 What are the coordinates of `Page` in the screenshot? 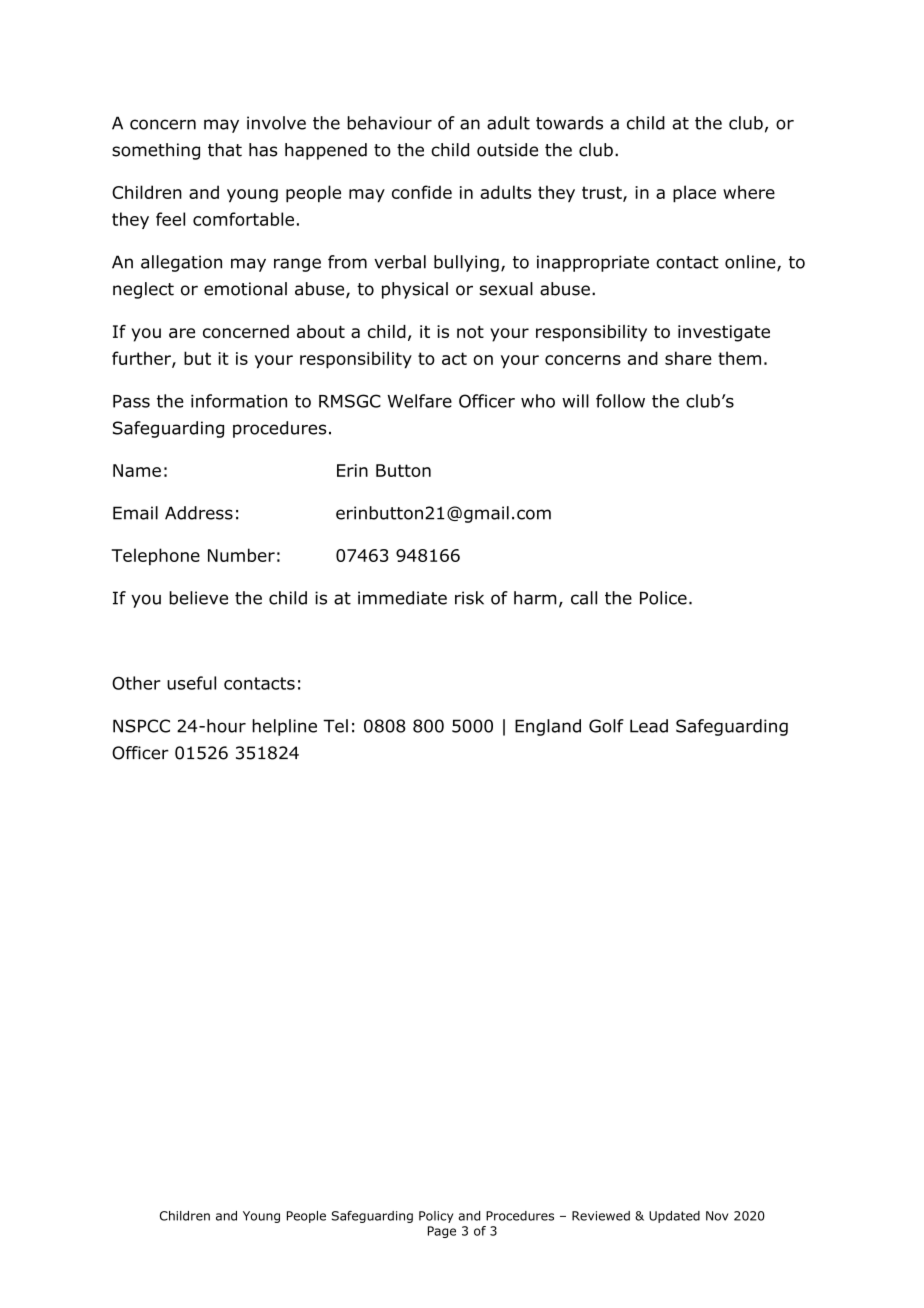 It's located at (442, 1232).
